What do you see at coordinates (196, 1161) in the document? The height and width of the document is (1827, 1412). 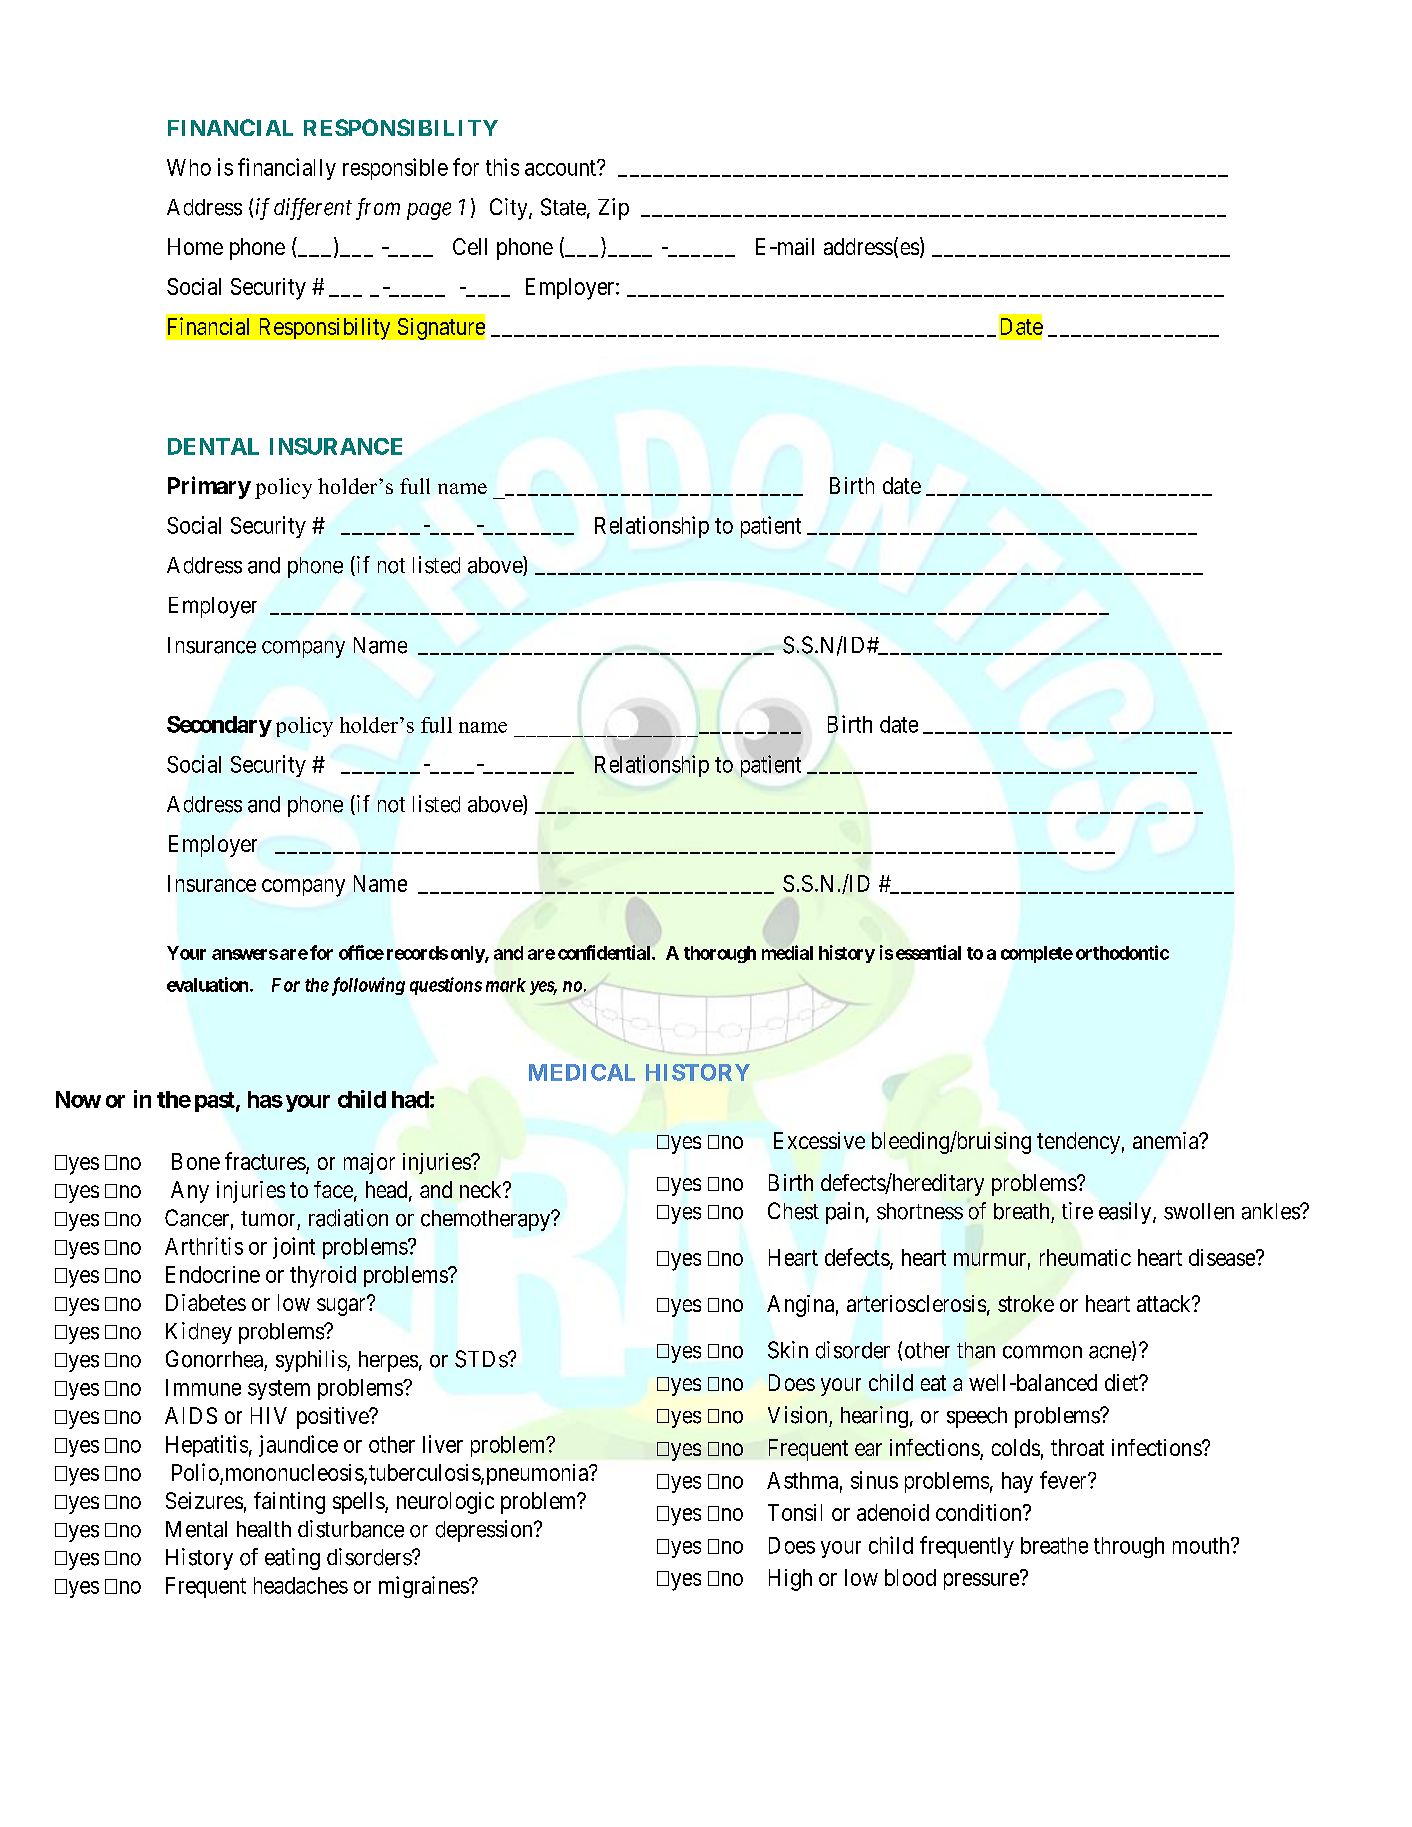 I see `Bone` at bounding box center [196, 1161].
